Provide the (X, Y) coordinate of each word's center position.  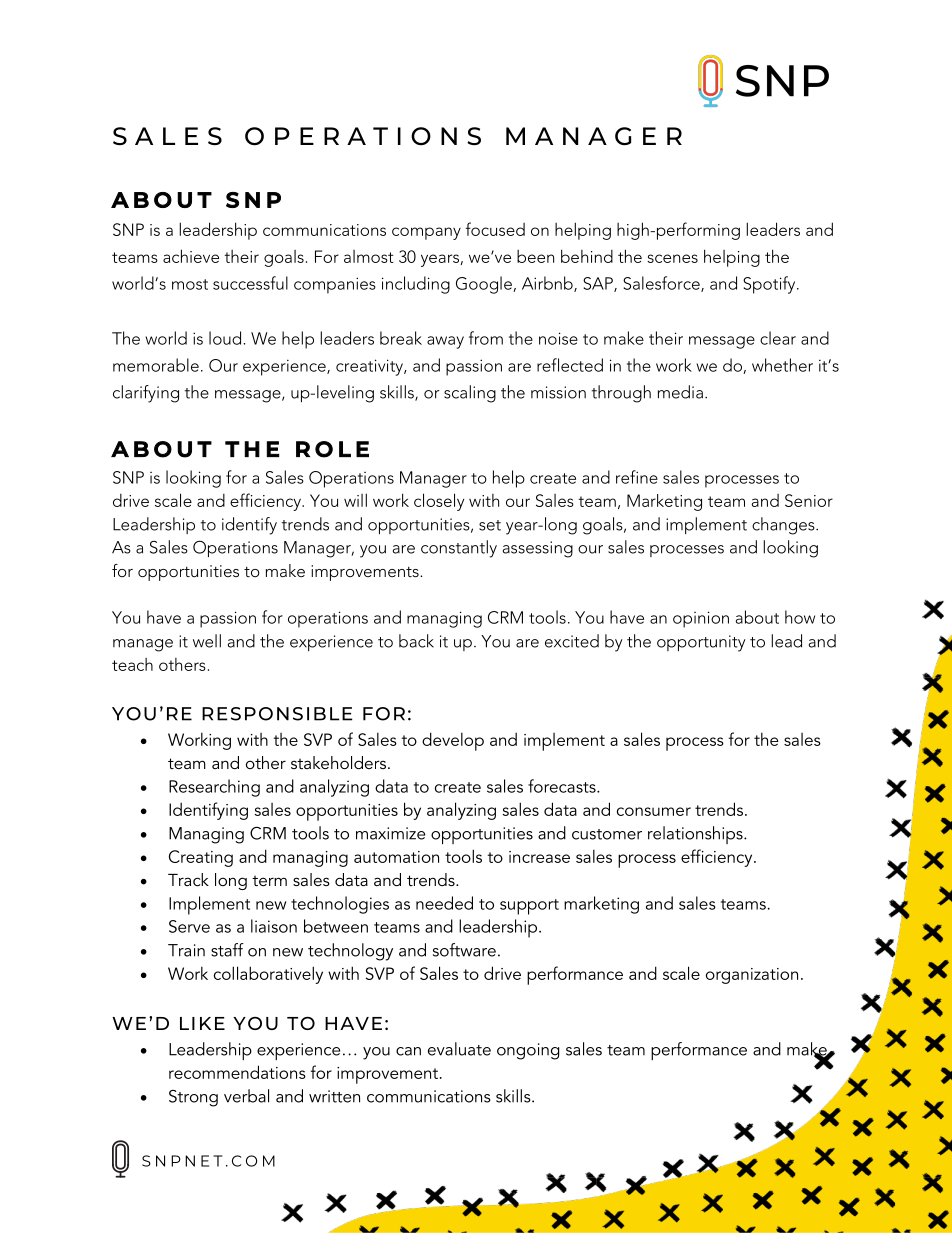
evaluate (459, 1049)
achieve (191, 256)
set (490, 525)
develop (453, 741)
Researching (214, 788)
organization (752, 976)
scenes (672, 258)
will (355, 500)
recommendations (237, 1072)
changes (784, 526)
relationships (696, 835)
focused (495, 229)
